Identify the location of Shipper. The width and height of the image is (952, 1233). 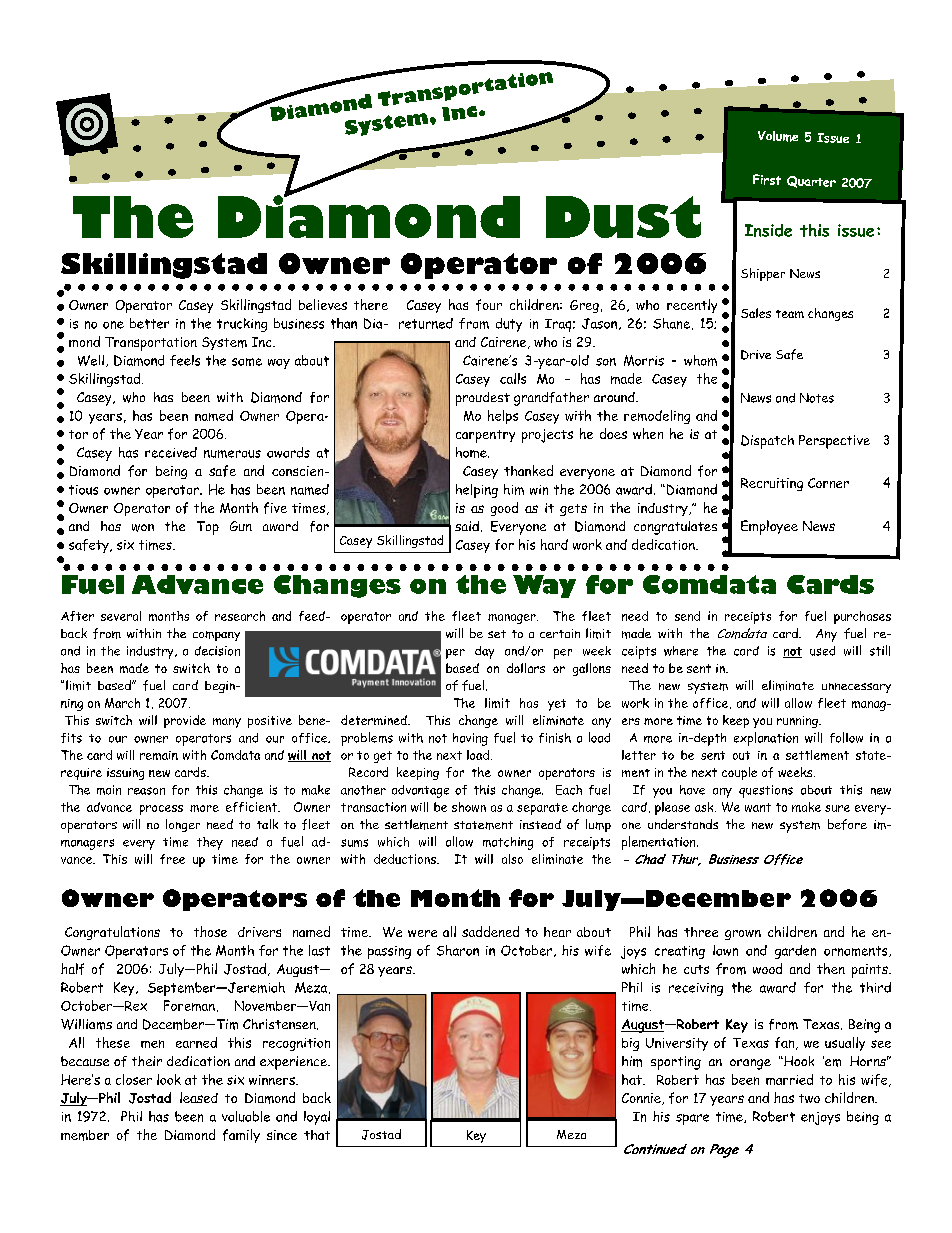
(763, 274).
